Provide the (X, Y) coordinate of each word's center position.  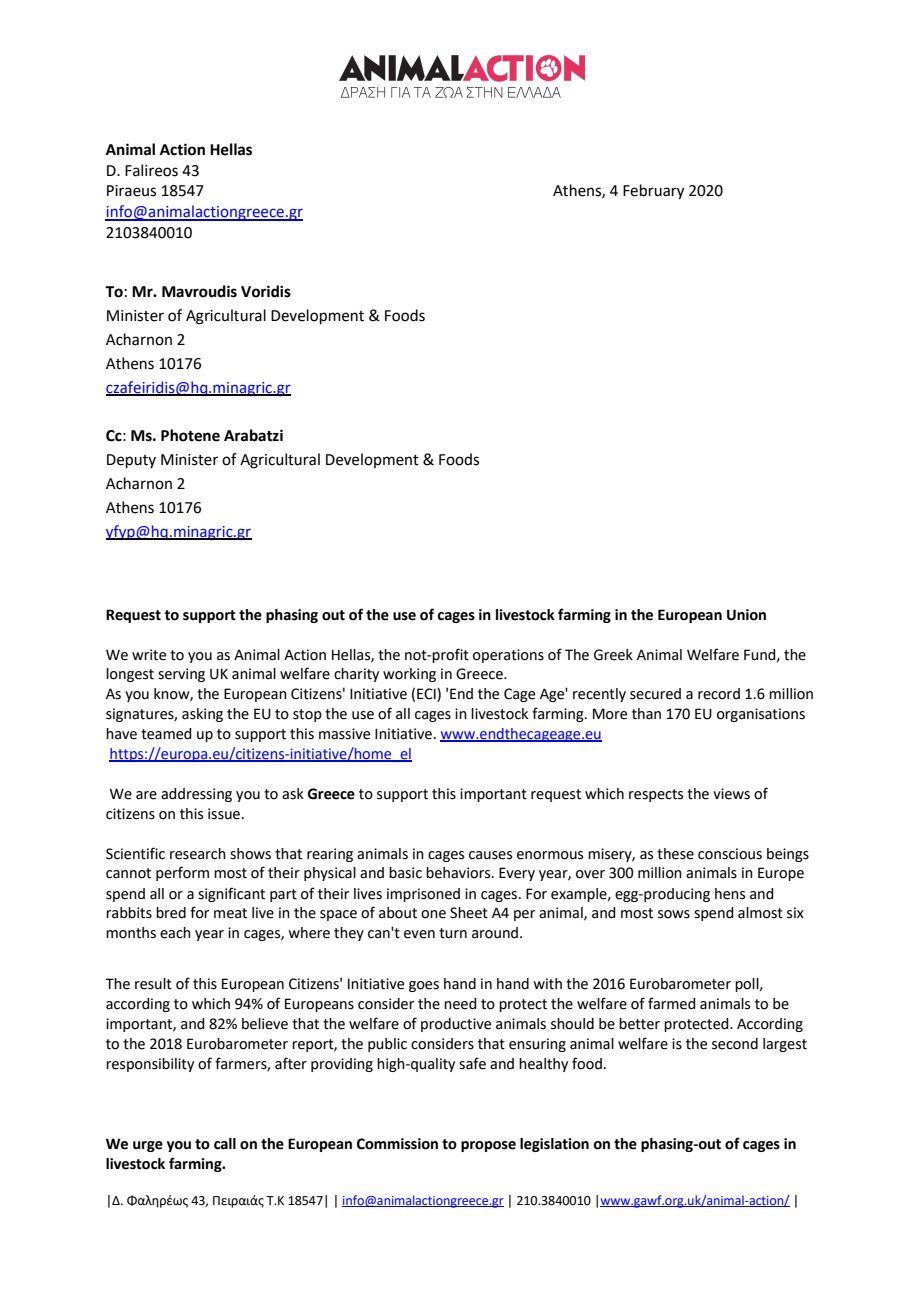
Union (746, 615)
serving (181, 675)
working (409, 675)
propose (488, 1146)
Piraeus (131, 191)
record (719, 694)
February (653, 192)
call (225, 1144)
